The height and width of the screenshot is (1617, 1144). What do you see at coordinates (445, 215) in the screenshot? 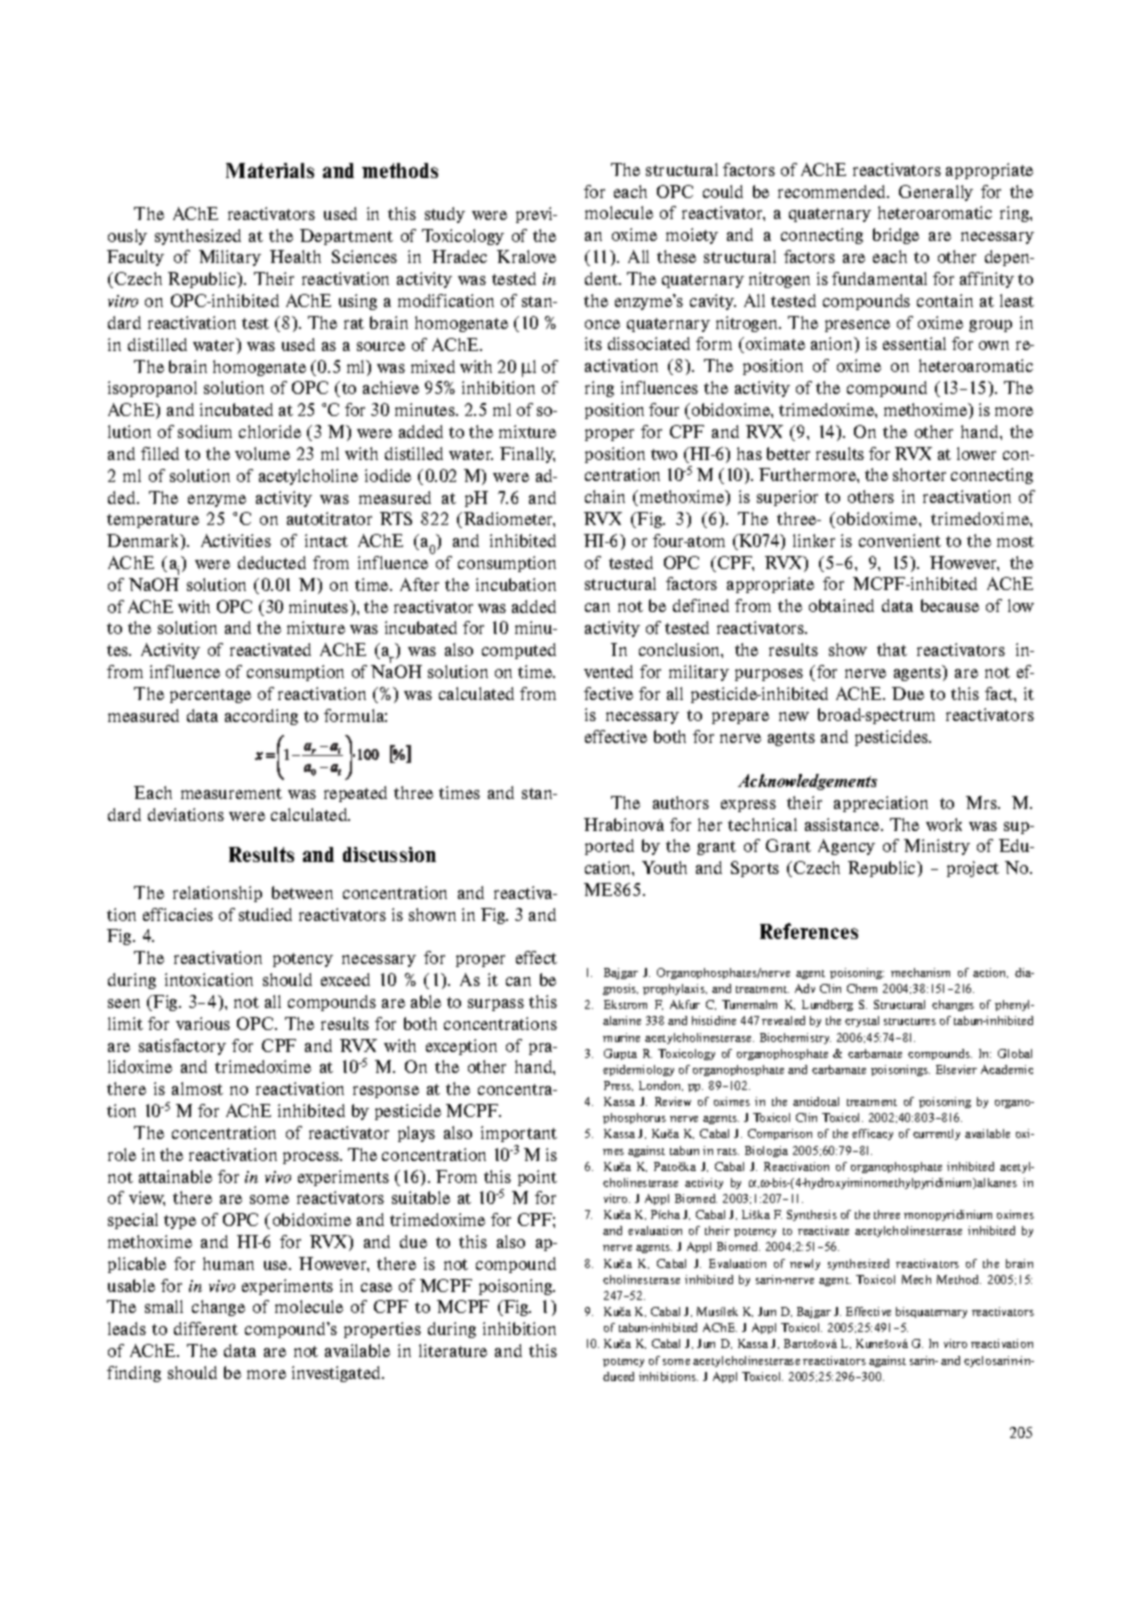
I see `study` at bounding box center [445, 215].
